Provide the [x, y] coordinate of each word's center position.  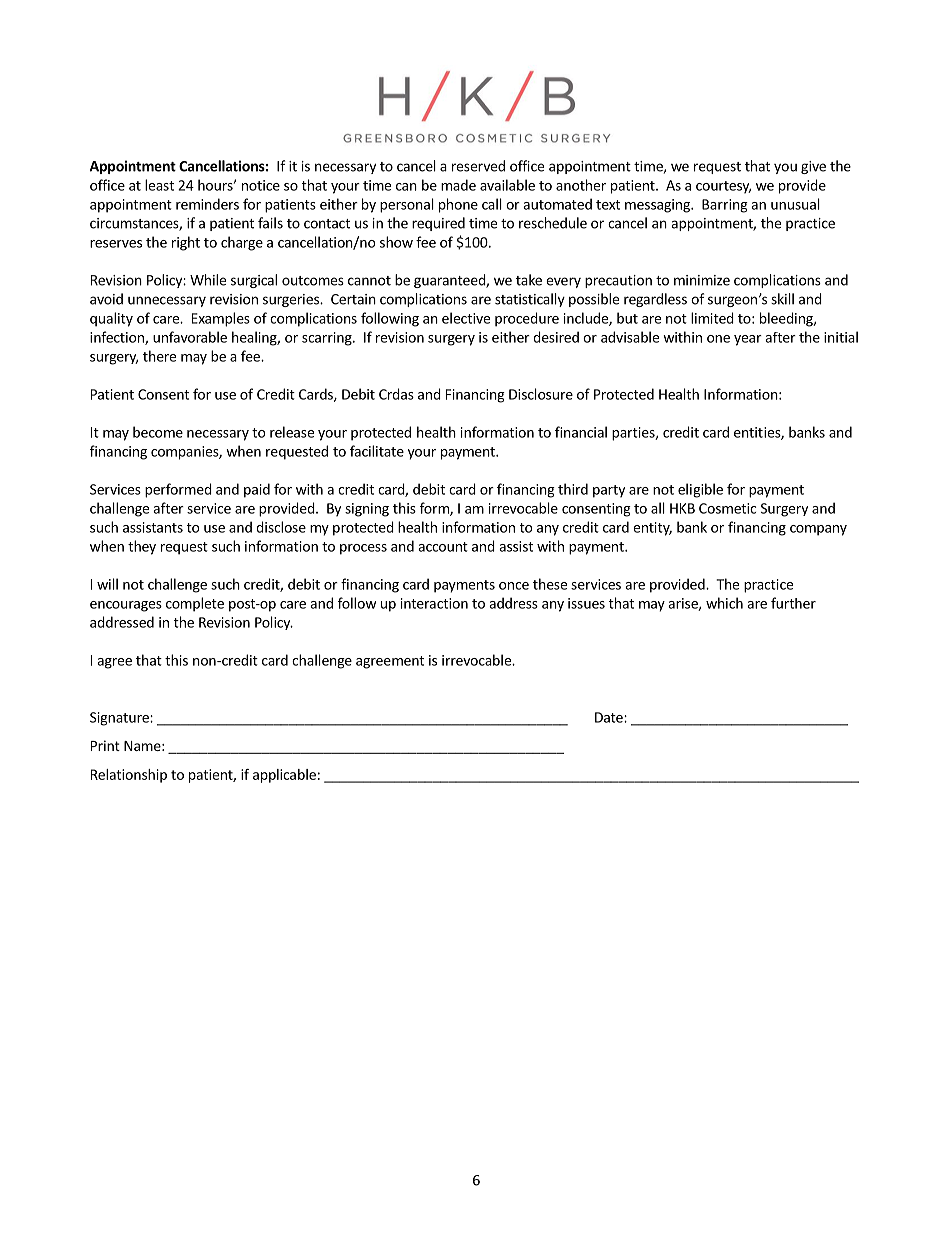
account [443, 547]
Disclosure [541, 394]
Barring [725, 206]
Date [610, 717]
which [724, 603]
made [458, 185]
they [142, 547]
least [159, 185]
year [748, 340]
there [159, 356]
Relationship [129, 776]
